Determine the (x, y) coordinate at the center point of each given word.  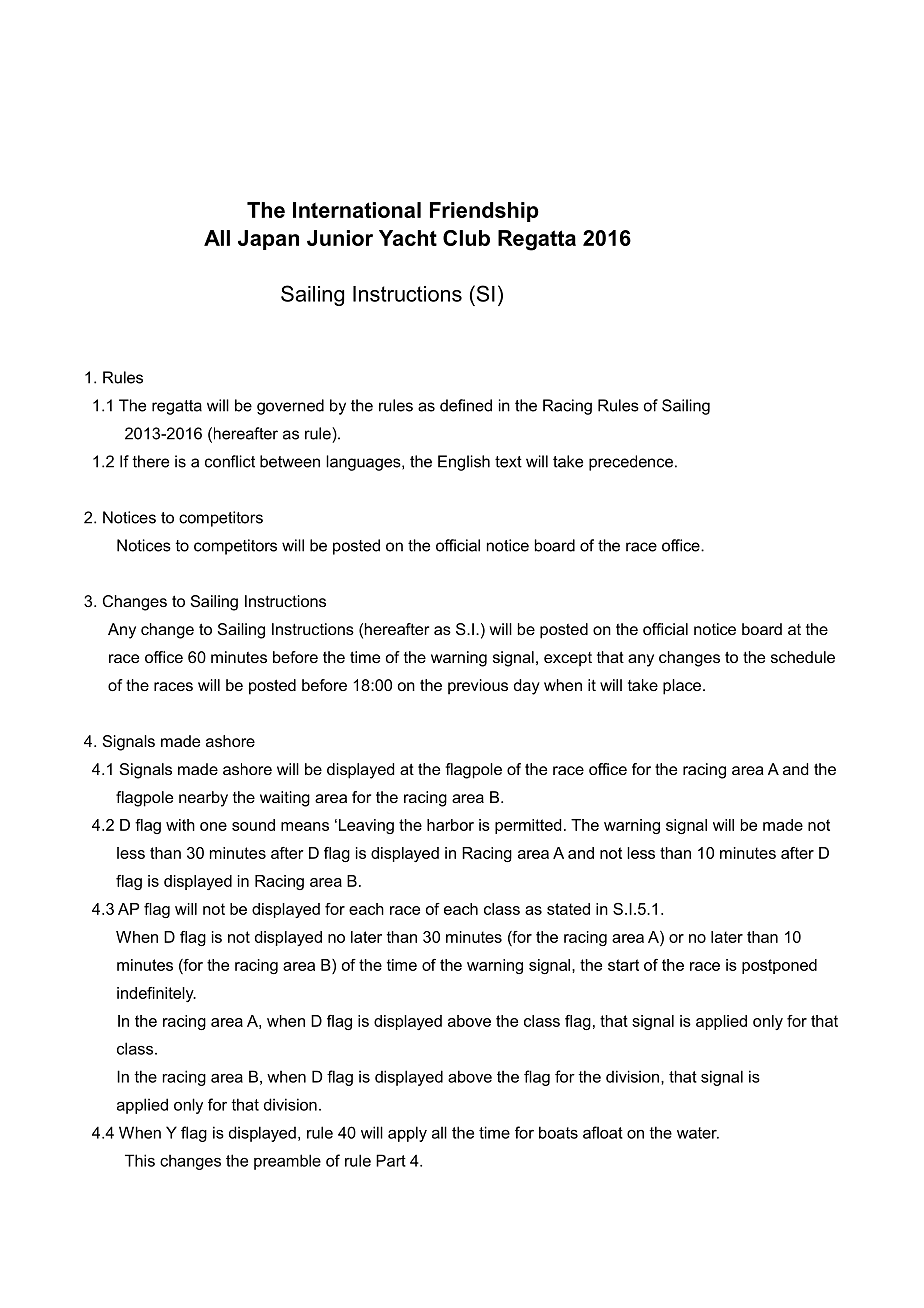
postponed (779, 966)
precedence (631, 463)
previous (478, 687)
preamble (287, 1162)
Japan (268, 240)
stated (568, 909)
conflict (230, 461)
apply (407, 1134)
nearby (203, 799)
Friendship (484, 212)
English (464, 463)
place (682, 687)
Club (466, 238)
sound (253, 825)
